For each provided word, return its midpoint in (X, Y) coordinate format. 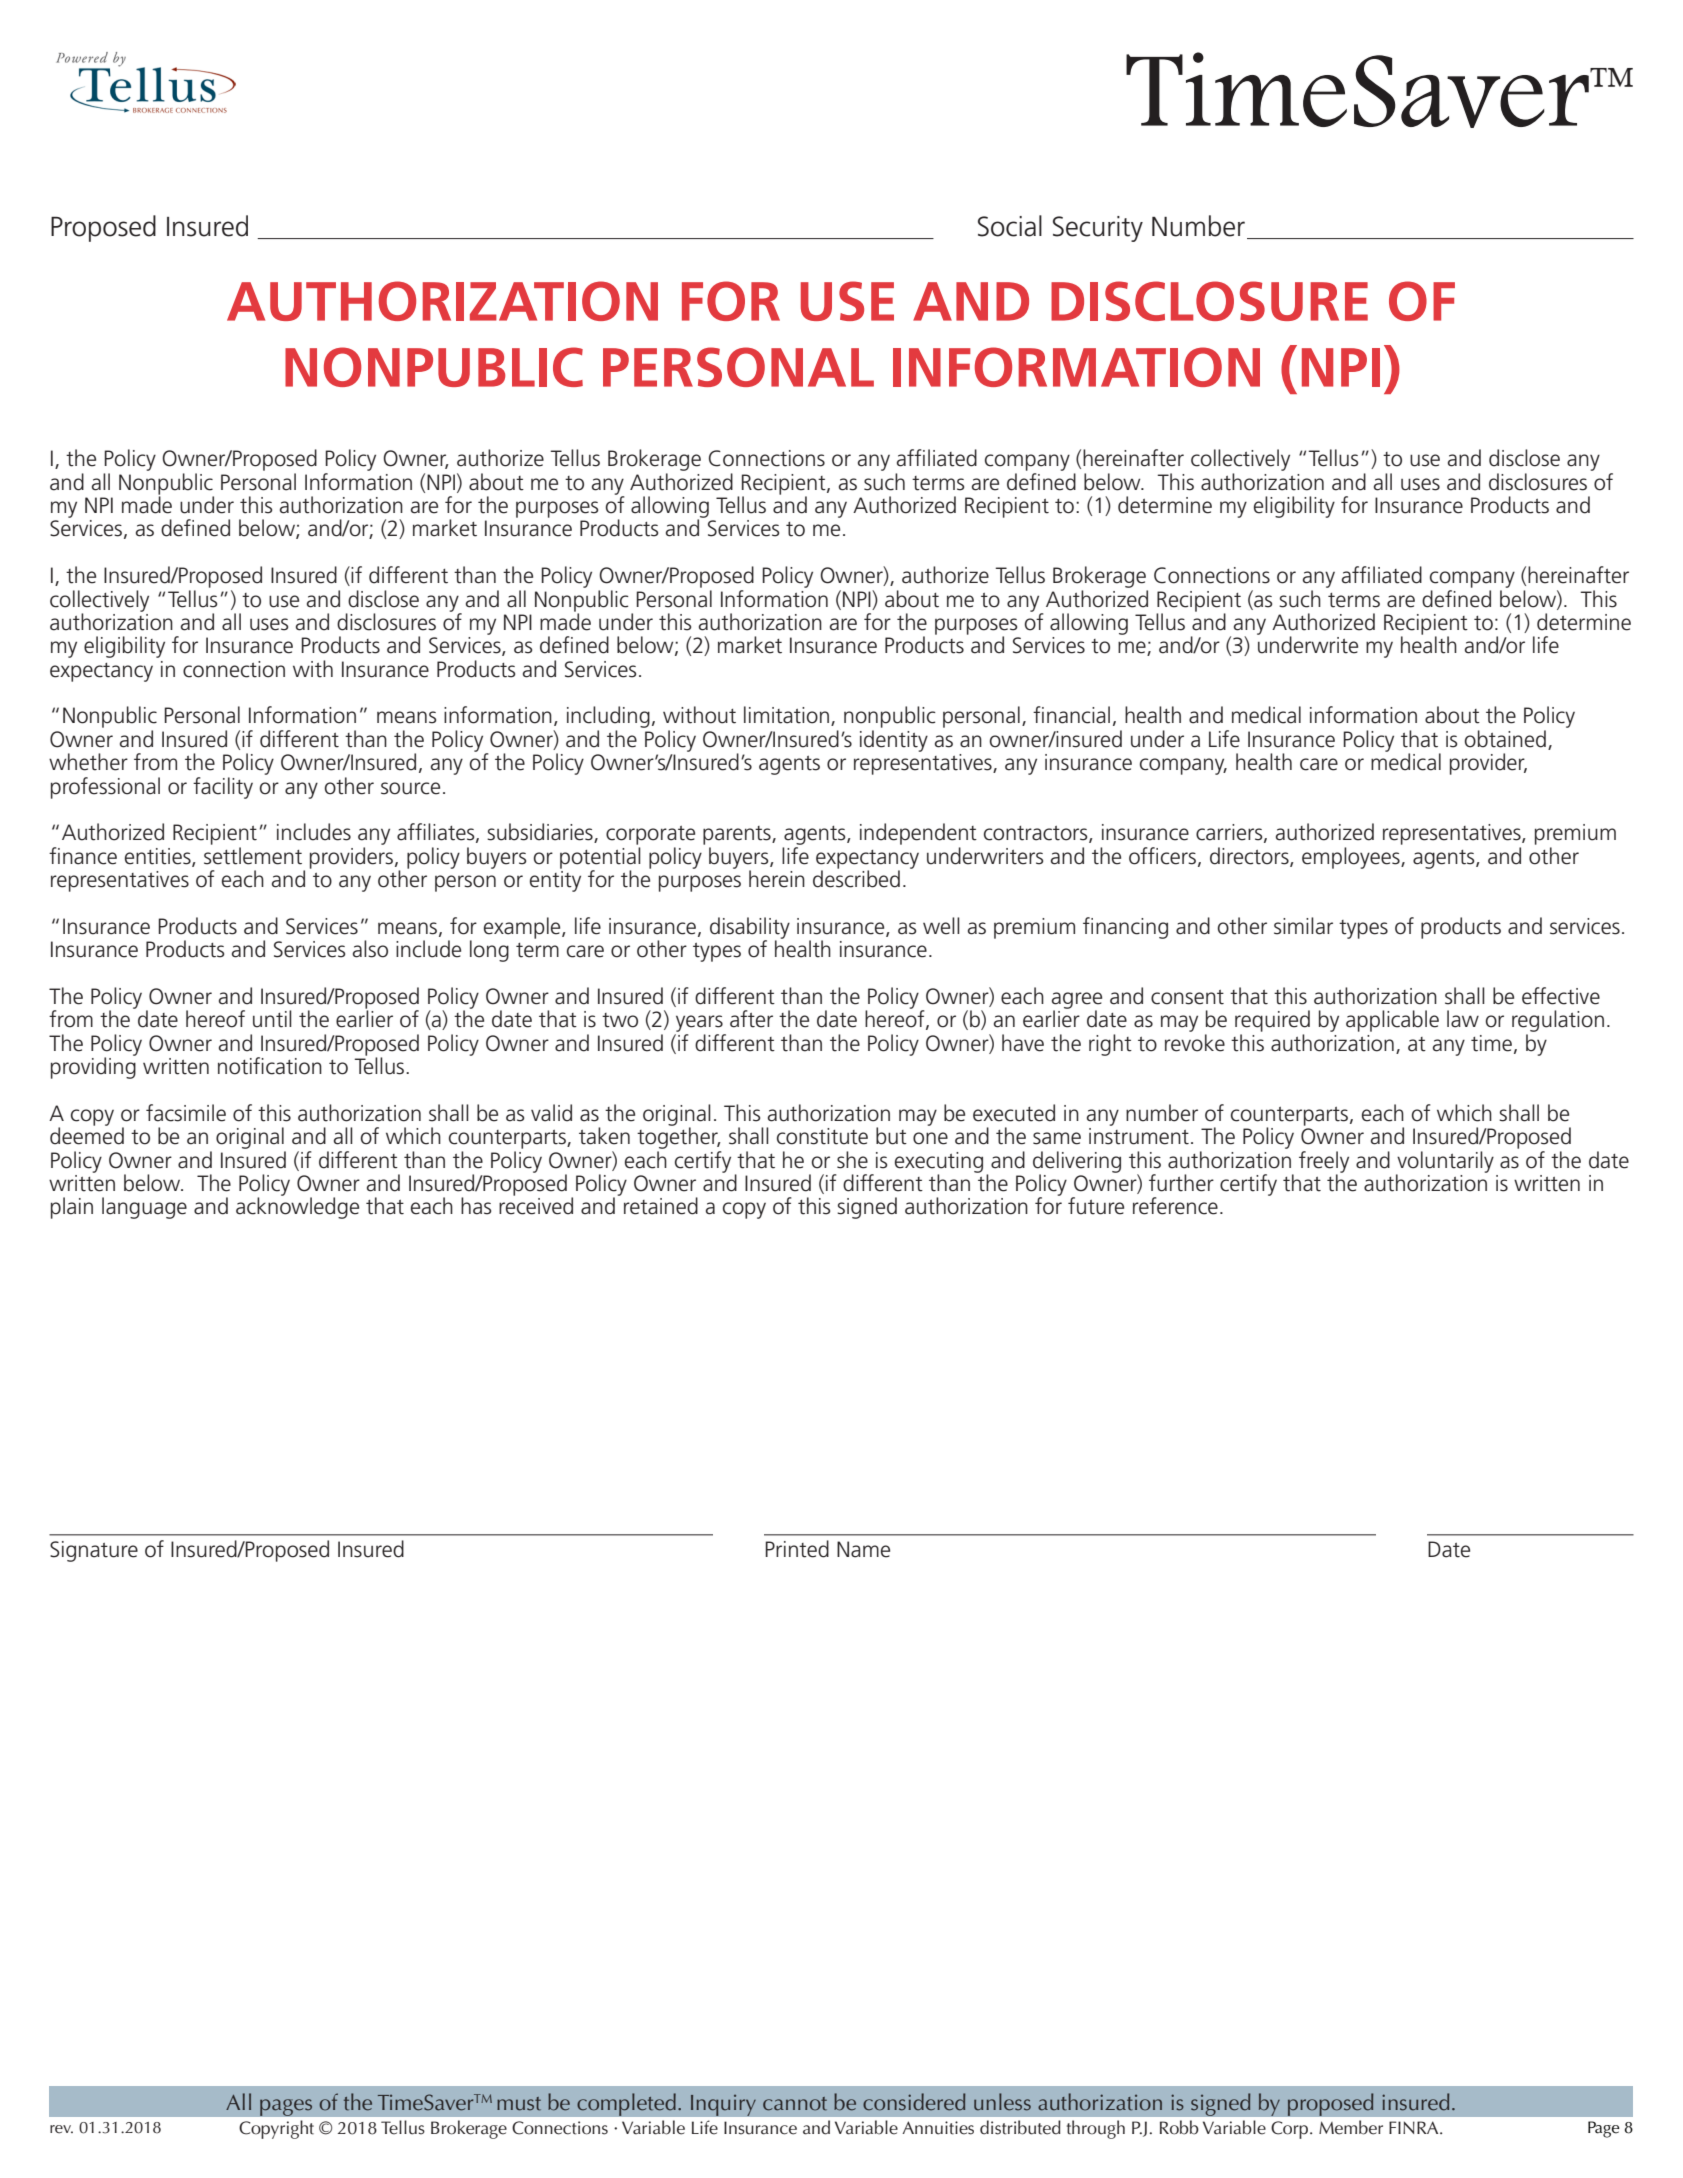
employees (1352, 858)
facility (223, 788)
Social (1010, 226)
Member (1351, 2127)
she (852, 1160)
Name (863, 1549)
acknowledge (297, 1207)
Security (1098, 229)
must (519, 2104)
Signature (94, 1551)
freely (1324, 1163)
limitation (786, 715)
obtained (1505, 739)
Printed (797, 1549)
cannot (795, 2104)
